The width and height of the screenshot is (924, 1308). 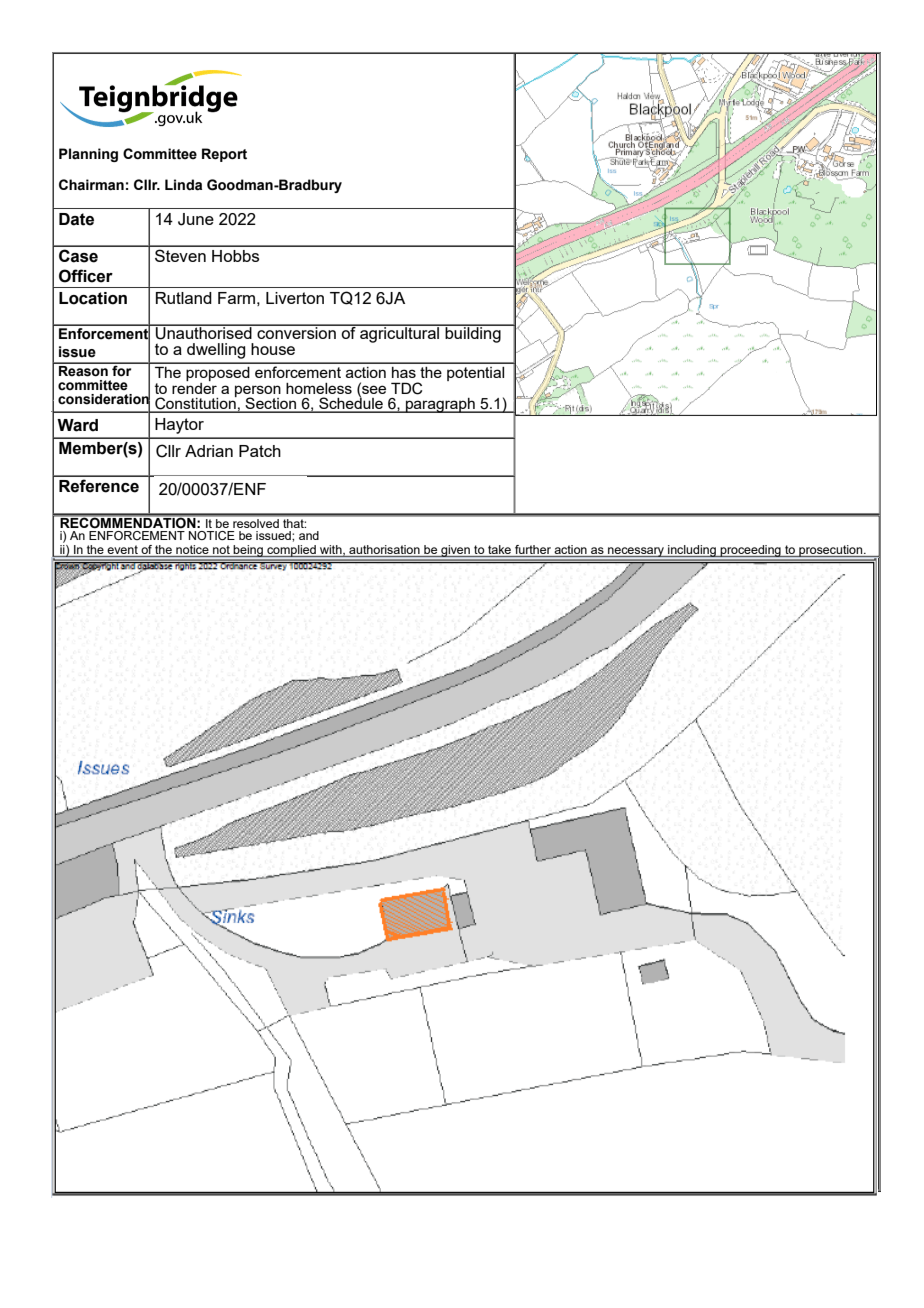 What do you see at coordinates (83, 370) in the screenshot?
I see `Reason` at bounding box center [83, 370].
